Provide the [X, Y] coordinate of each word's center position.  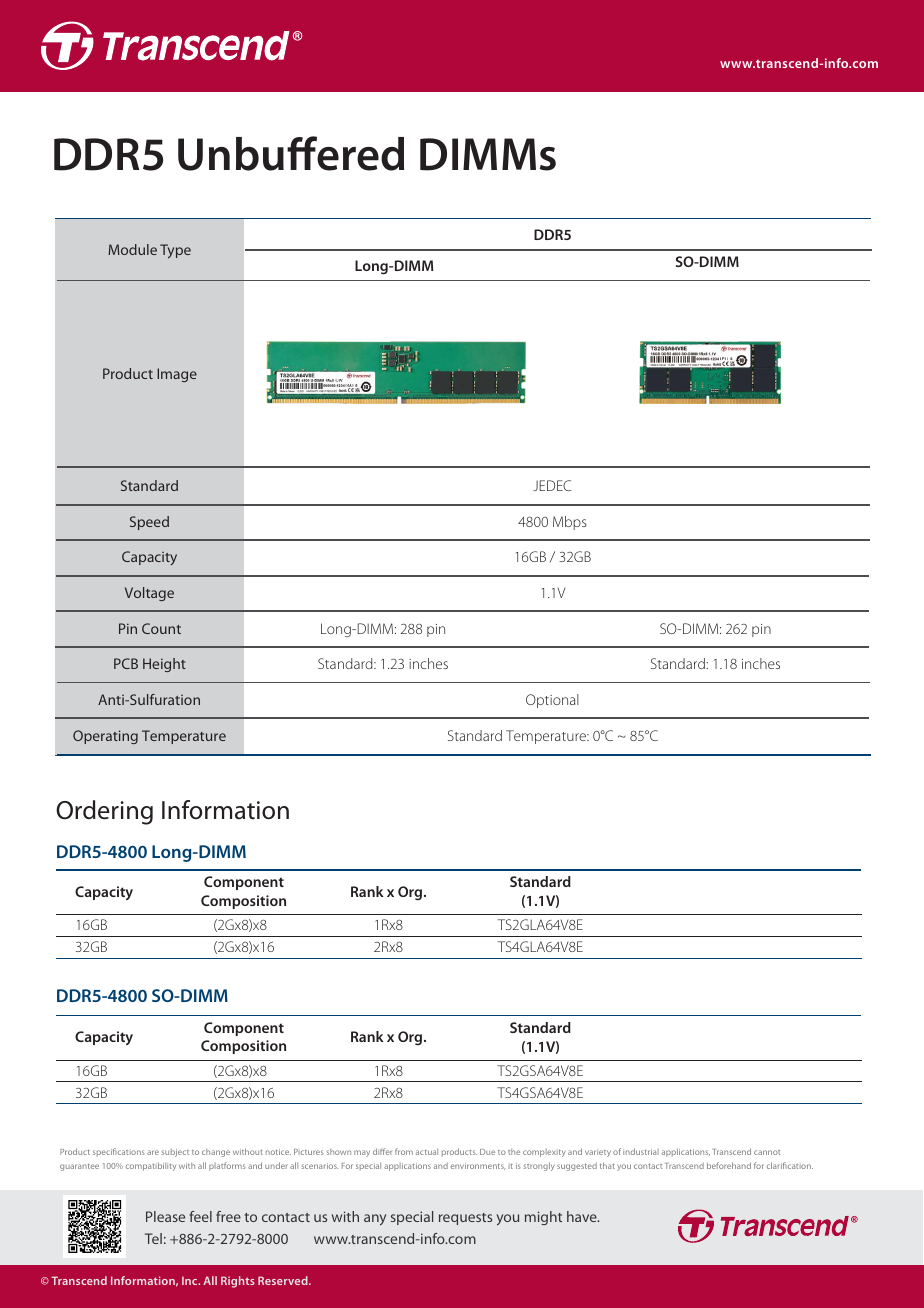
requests [465, 1219]
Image [177, 375]
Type [175, 251]
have [583, 1216]
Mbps [570, 523]
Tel [153, 1238]
